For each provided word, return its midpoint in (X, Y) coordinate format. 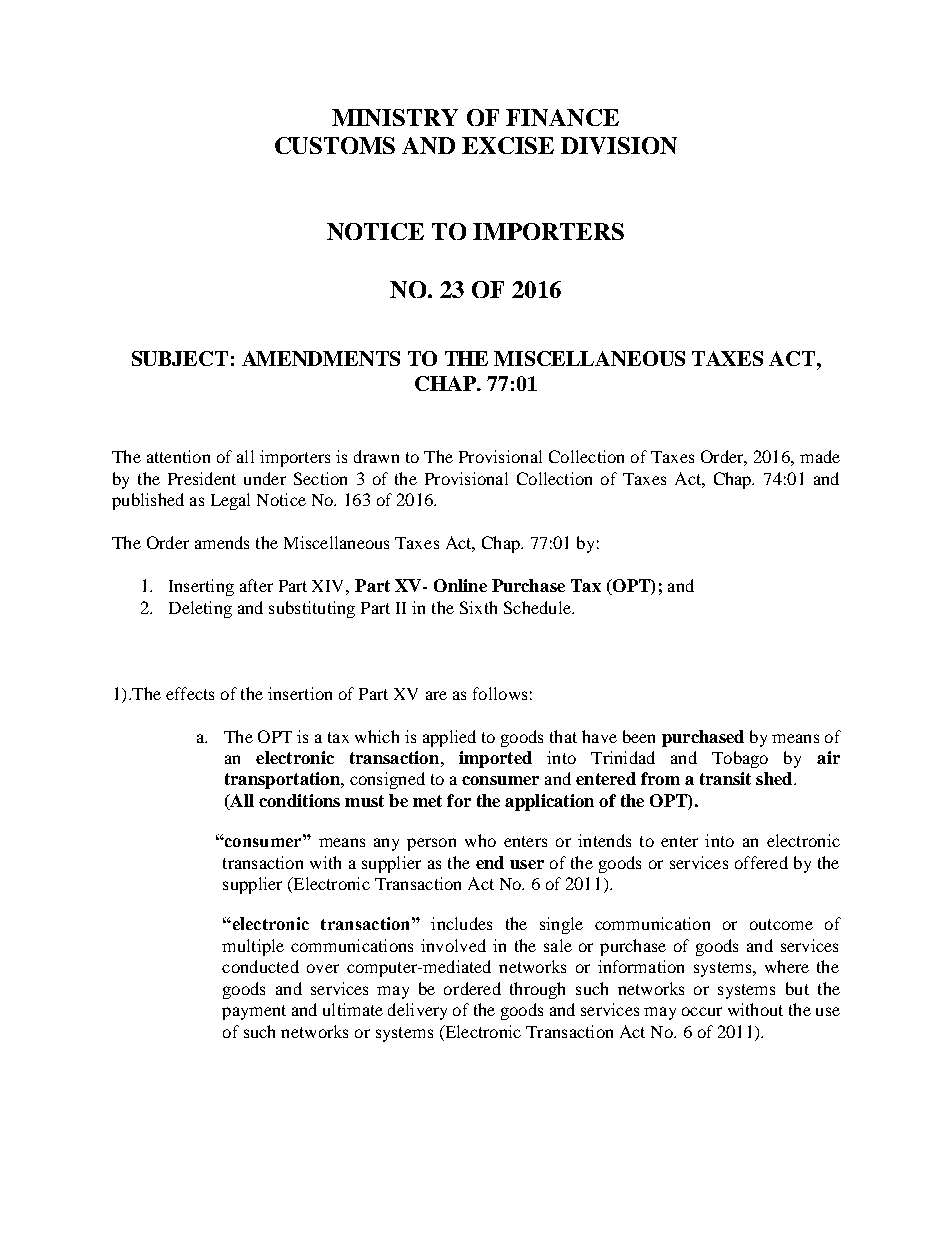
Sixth (478, 607)
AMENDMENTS (321, 358)
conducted (260, 966)
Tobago (740, 759)
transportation (283, 780)
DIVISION (619, 145)
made (820, 456)
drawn (376, 456)
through (537, 990)
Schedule (538, 607)
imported (495, 759)
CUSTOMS (335, 145)
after (256, 585)
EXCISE (508, 145)
